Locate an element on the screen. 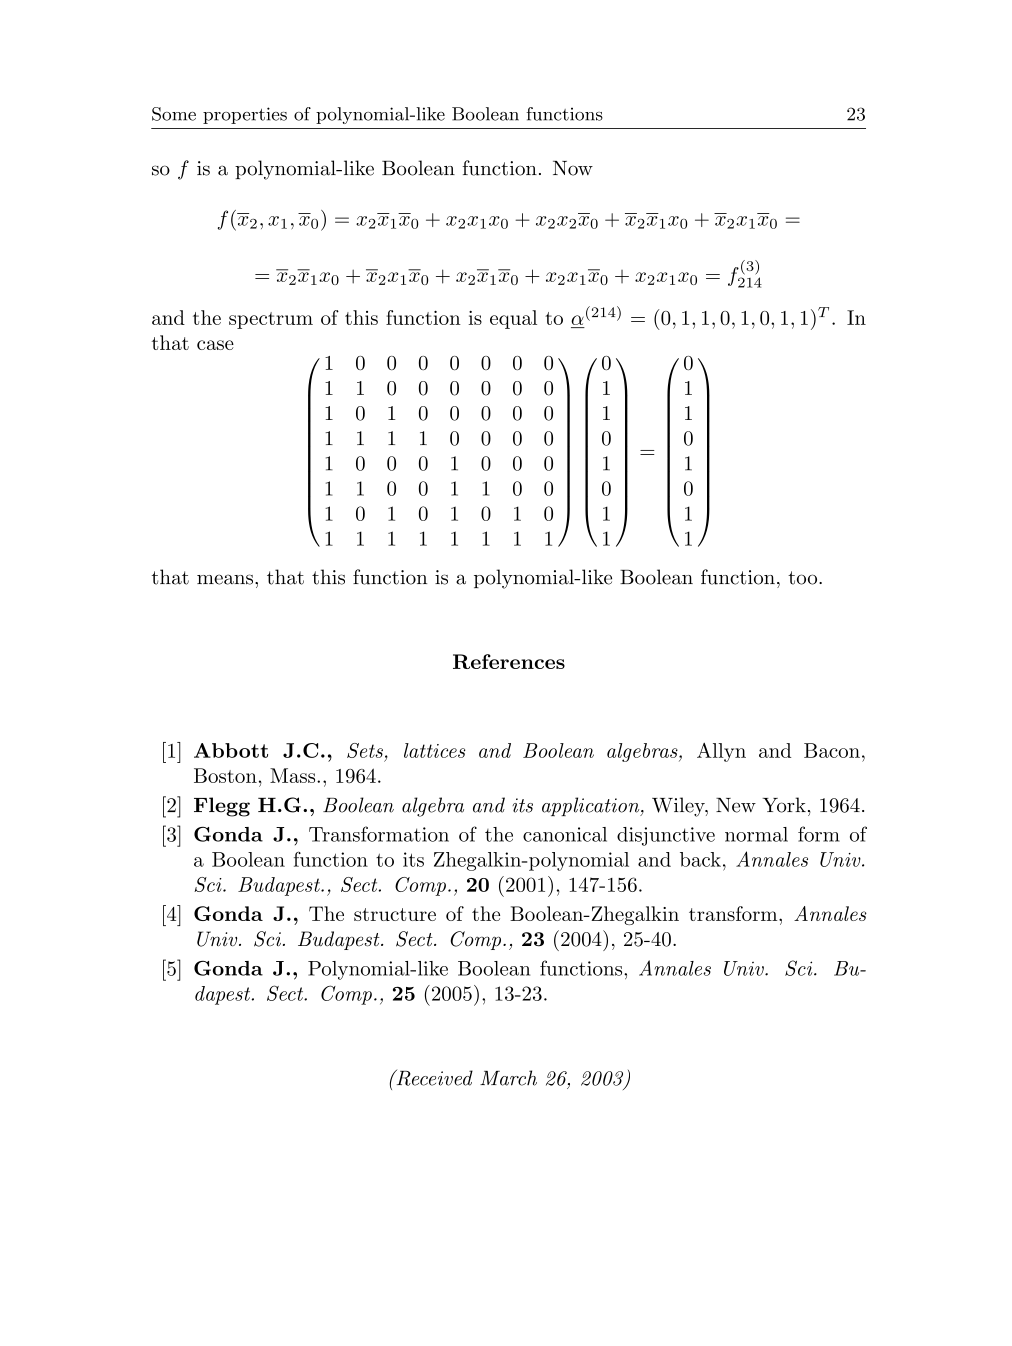 This screenshot has height=1346, width=1012. properties is located at coordinates (245, 115).
